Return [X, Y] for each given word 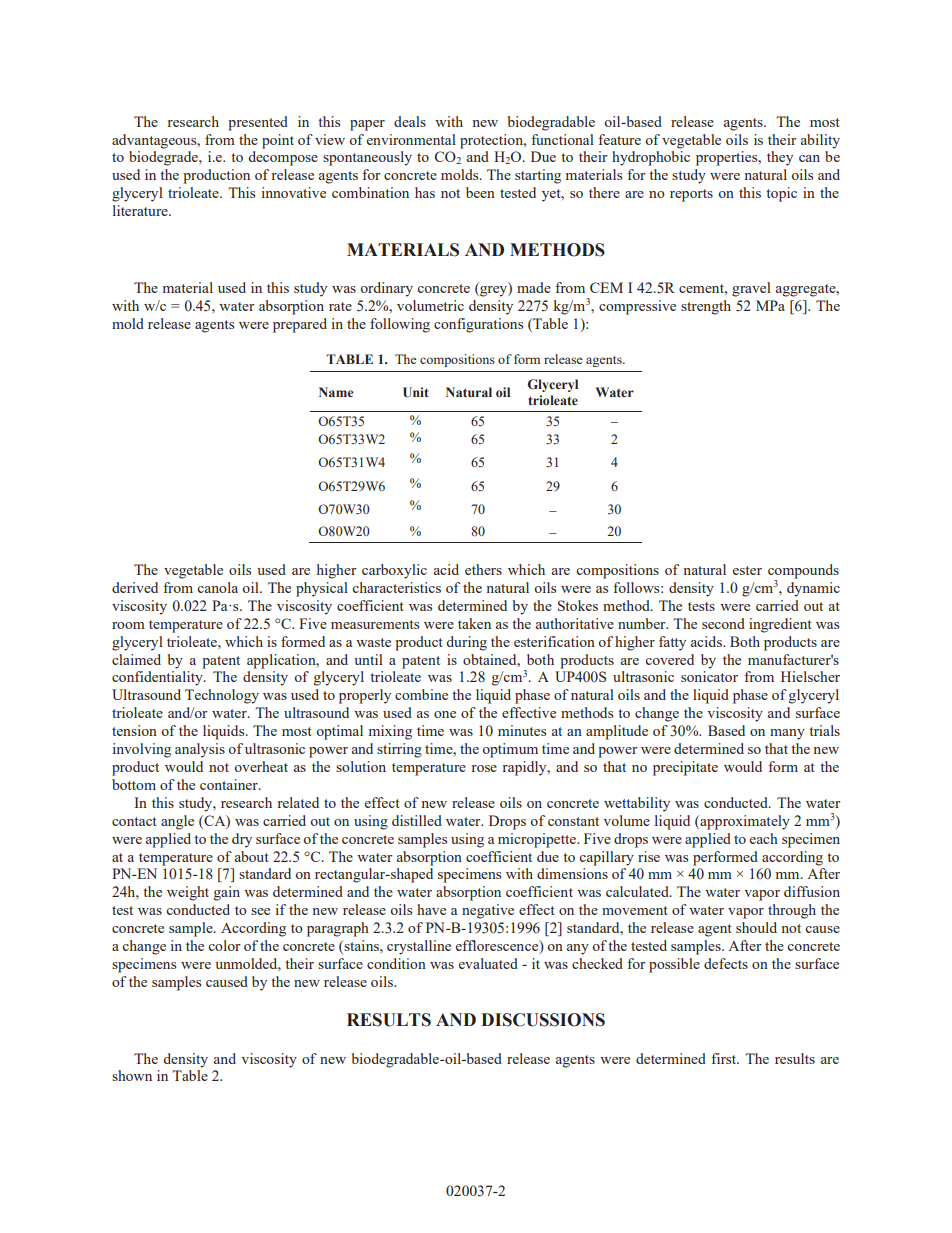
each [764, 838]
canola [217, 587]
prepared [300, 325]
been [480, 192]
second [723, 623]
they [780, 158]
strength [706, 307]
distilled [417, 820]
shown [132, 1075]
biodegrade [164, 158]
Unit [415, 392]
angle [177, 822]
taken [474, 623]
